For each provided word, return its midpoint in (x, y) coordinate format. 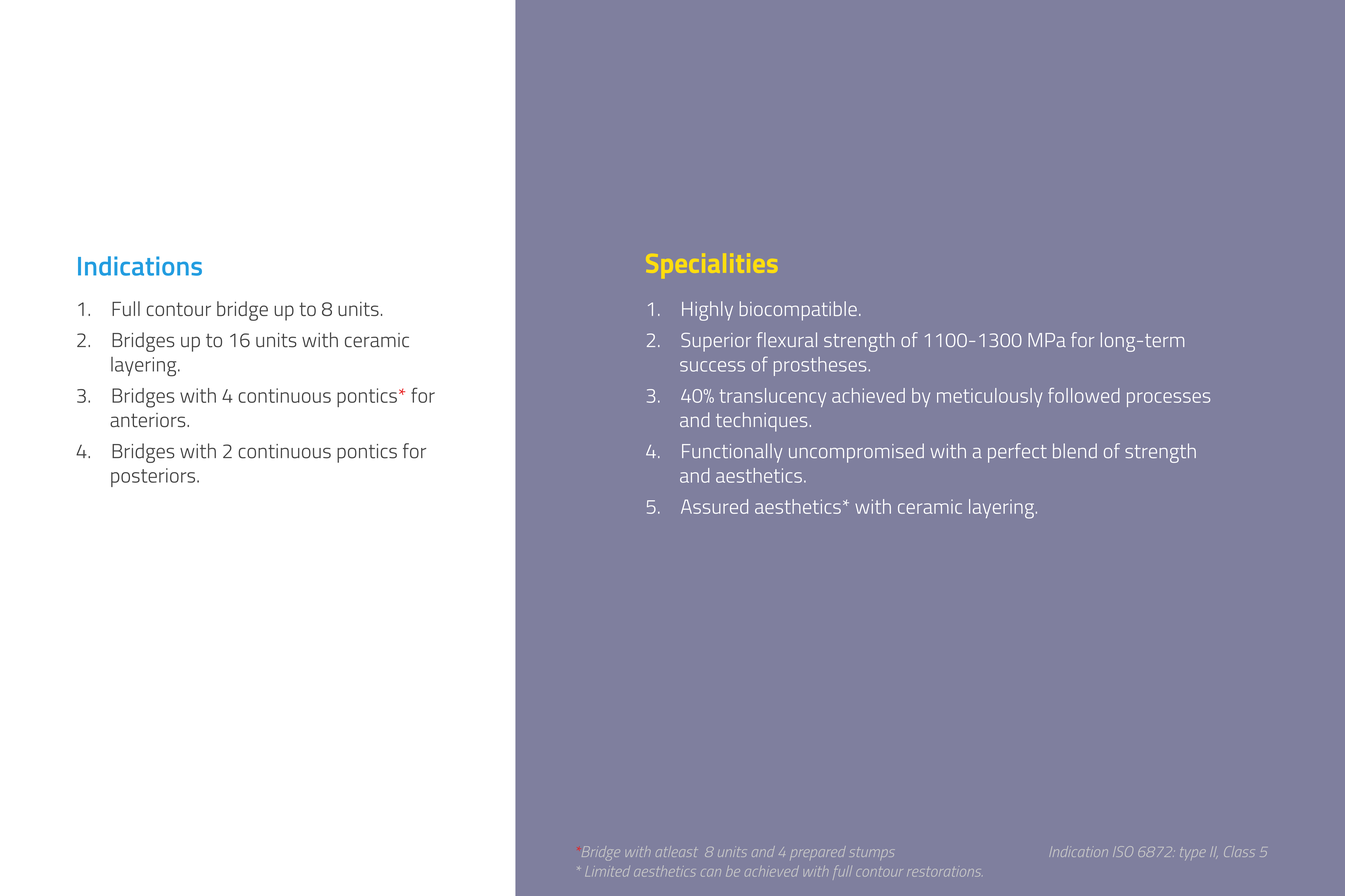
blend (1075, 450)
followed (1084, 395)
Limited (607, 871)
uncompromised (856, 453)
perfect (1017, 453)
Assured (714, 506)
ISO (1123, 851)
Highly (707, 311)
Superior (716, 342)
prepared (818, 853)
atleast (676, 852)
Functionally (732, 453)
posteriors (154, 477)
